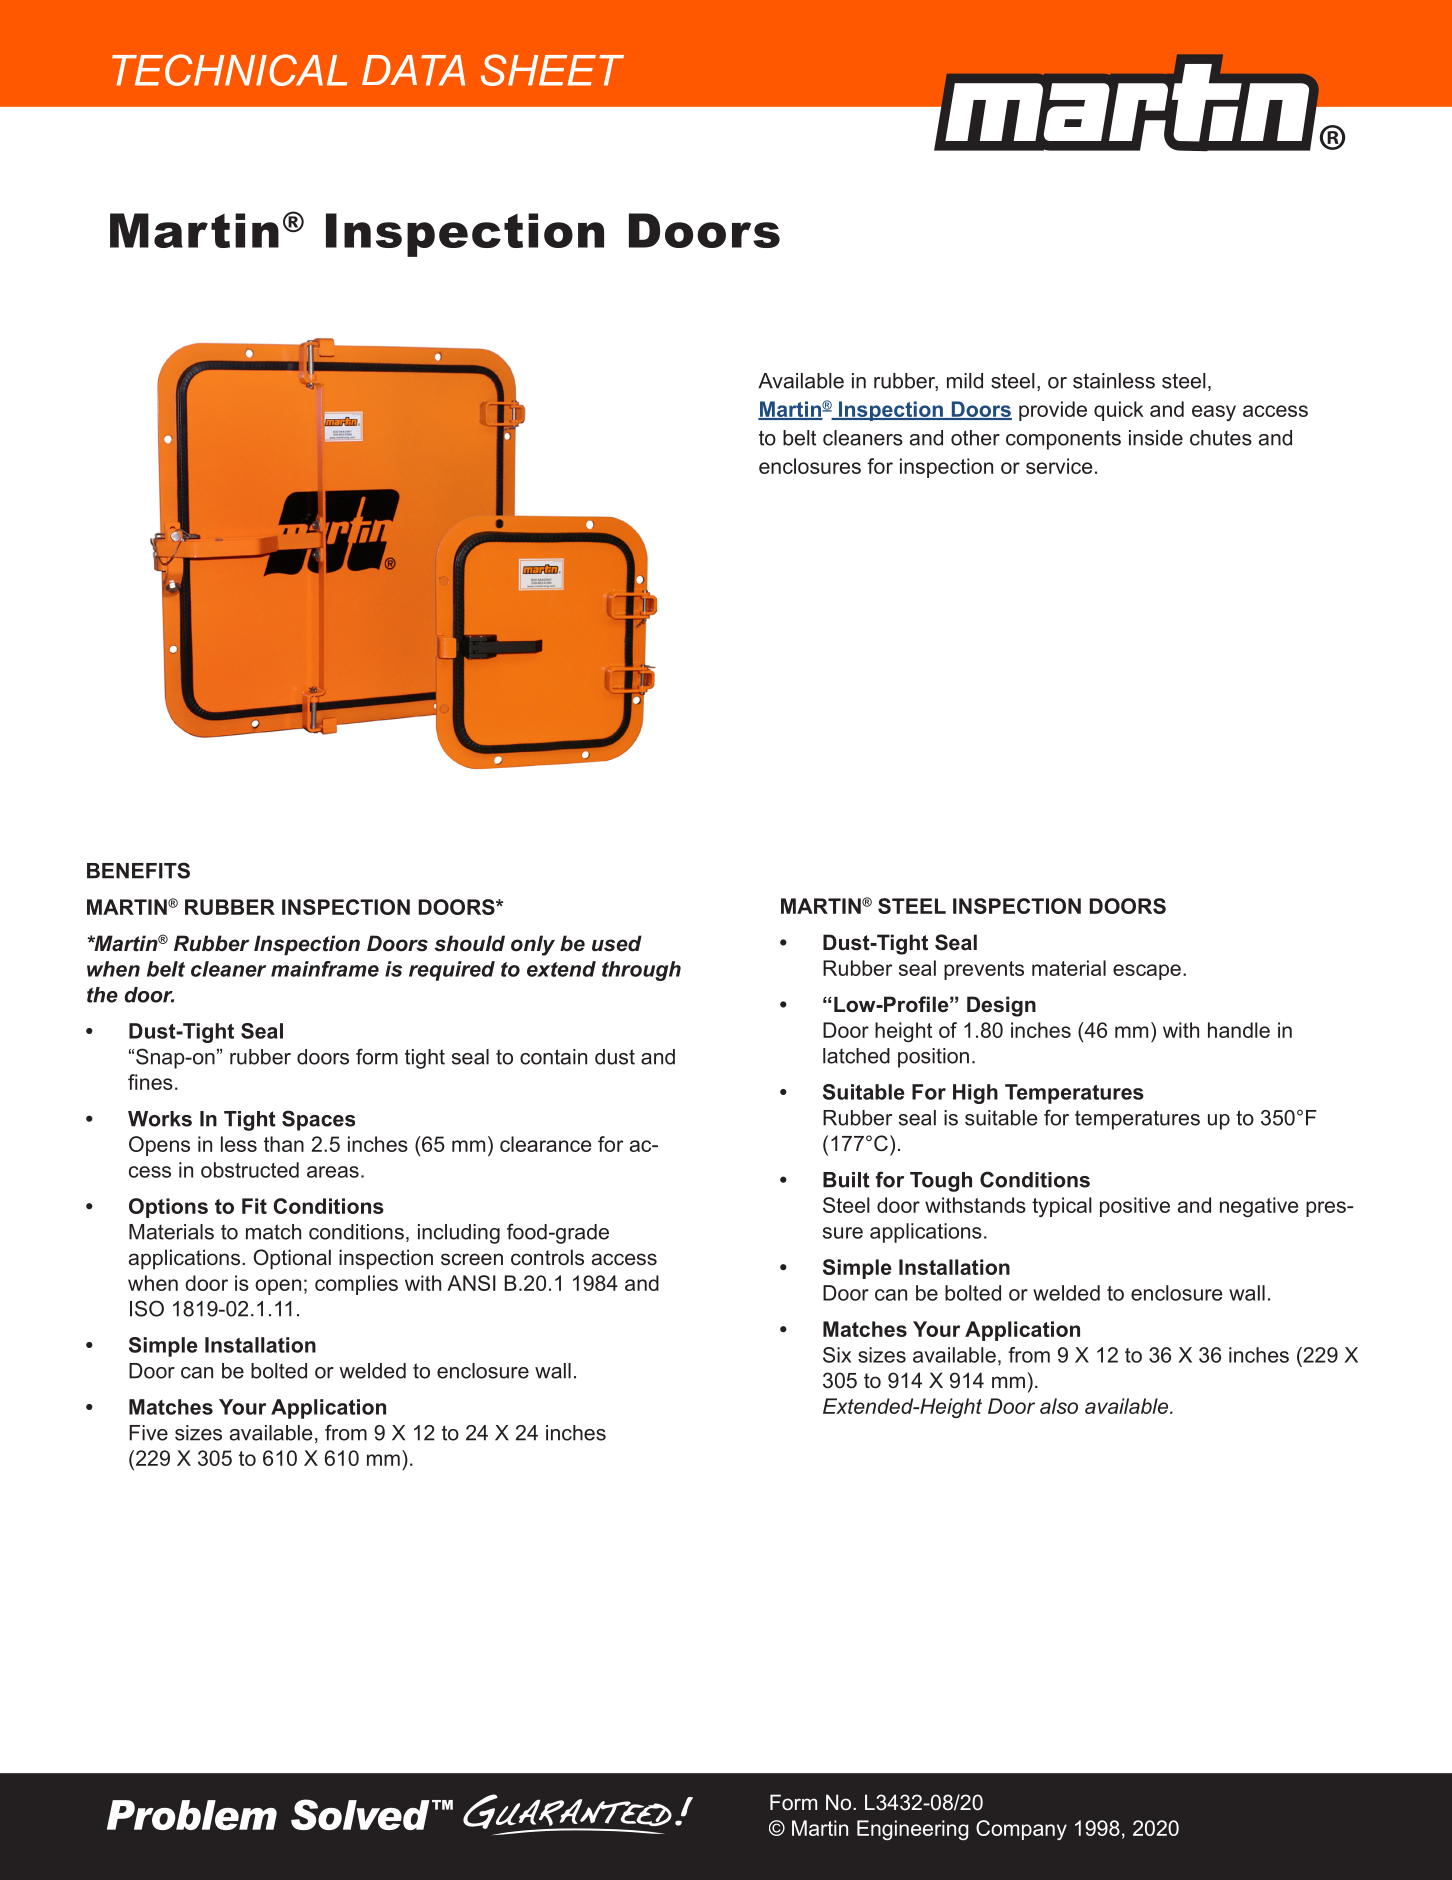  What do you see at coordinates (1021, 1830) in the document?
I see `Company` at bounding box center [1021, 1830].
